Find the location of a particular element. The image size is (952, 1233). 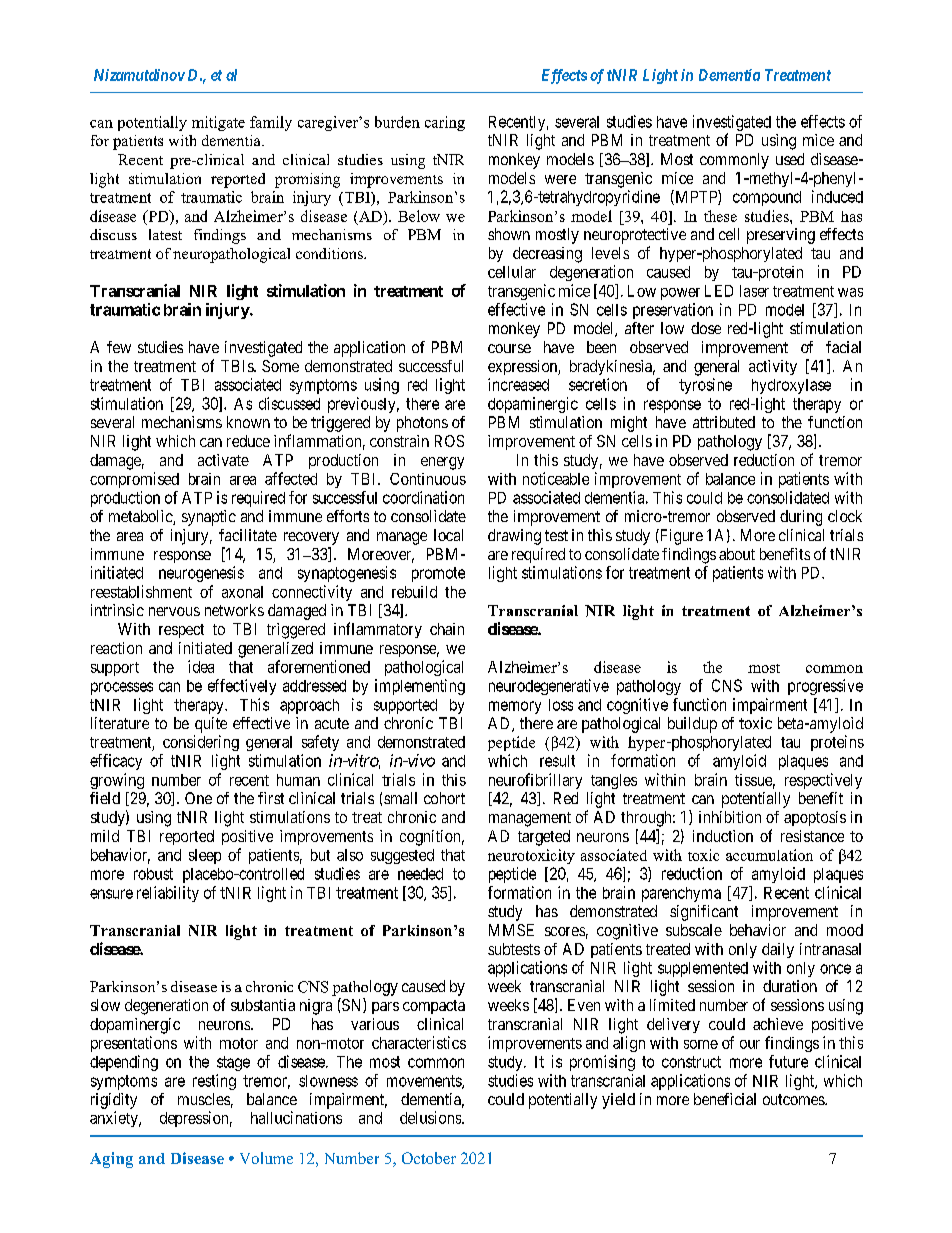

sleep is located at coordinates (205, 856).
